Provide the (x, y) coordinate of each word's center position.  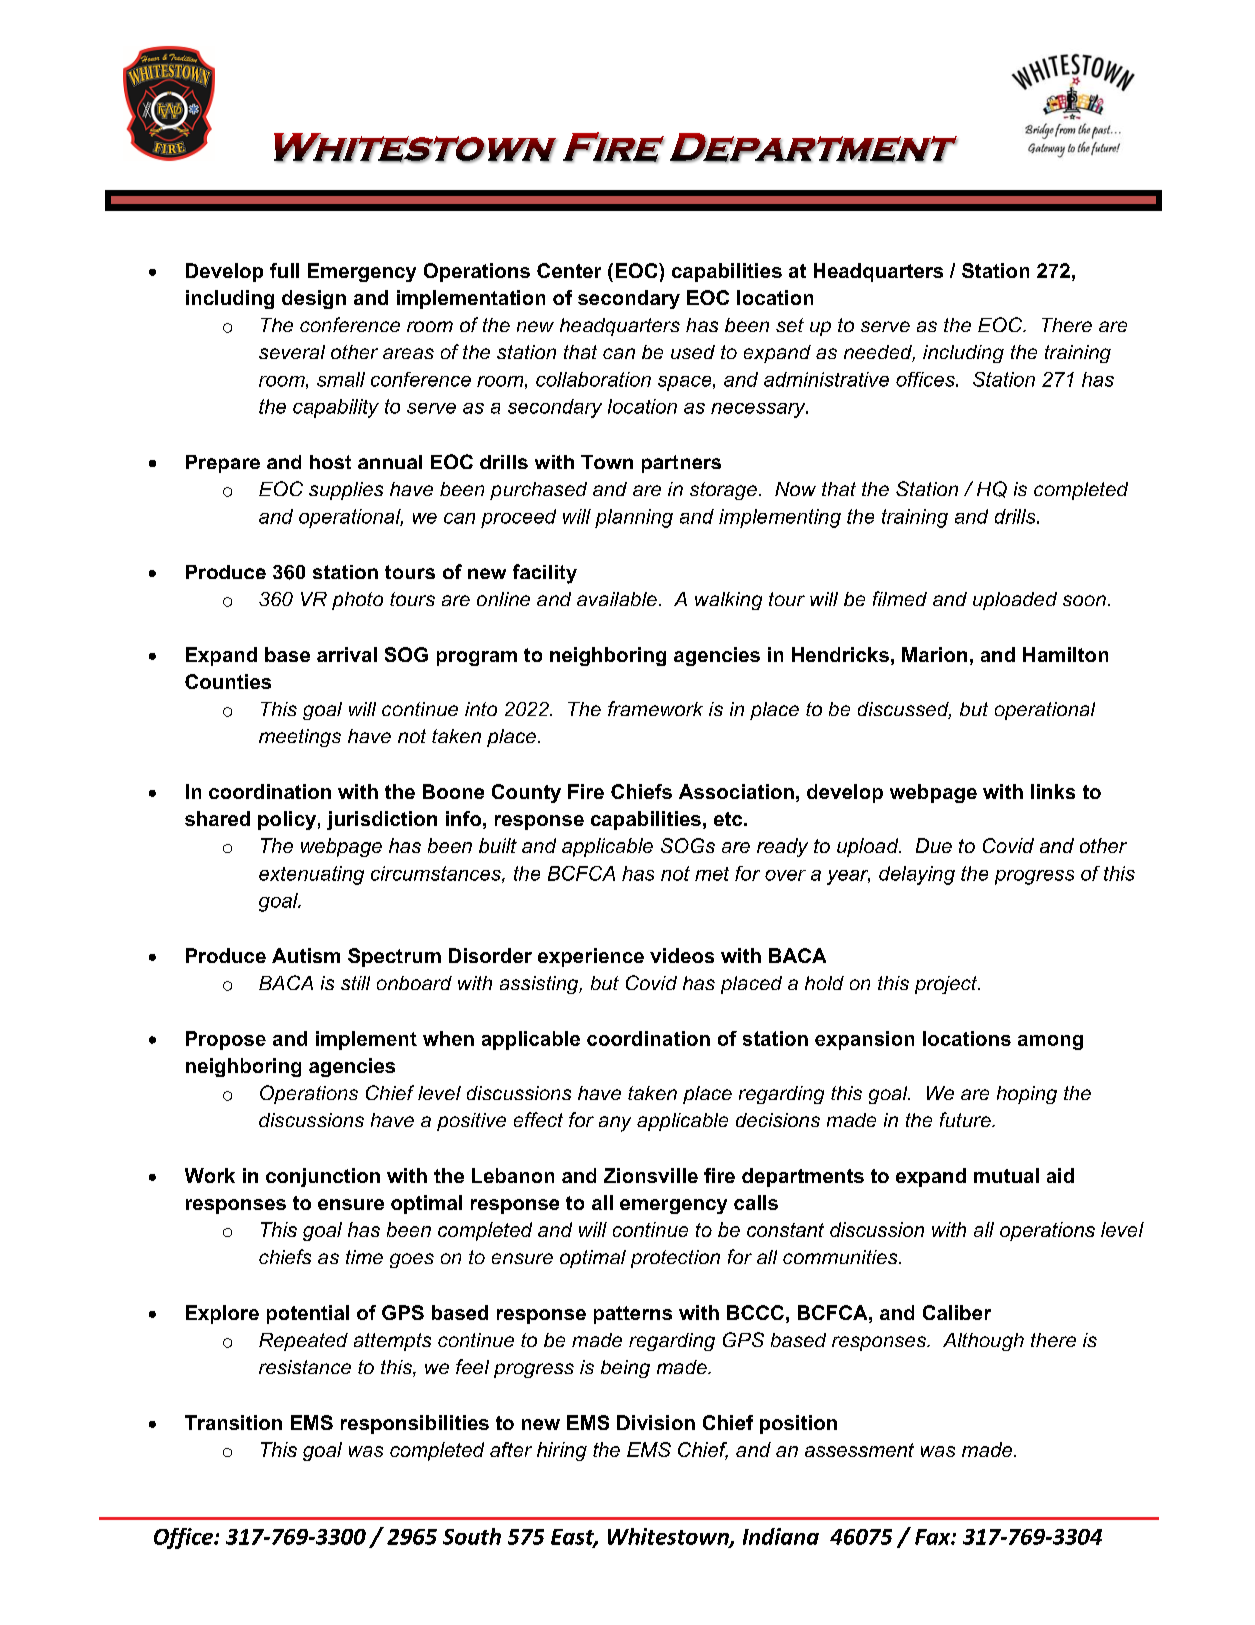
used (693, 352)
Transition (233, 1422)
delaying (917, 875)
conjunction (323, 1177)
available (617, 599)
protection (675, 1259)
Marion (934, 654)
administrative (826, 379)
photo (357, 601)
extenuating (311, 875)
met (712, 874)
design (314, 299)
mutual (1006, 1175)
